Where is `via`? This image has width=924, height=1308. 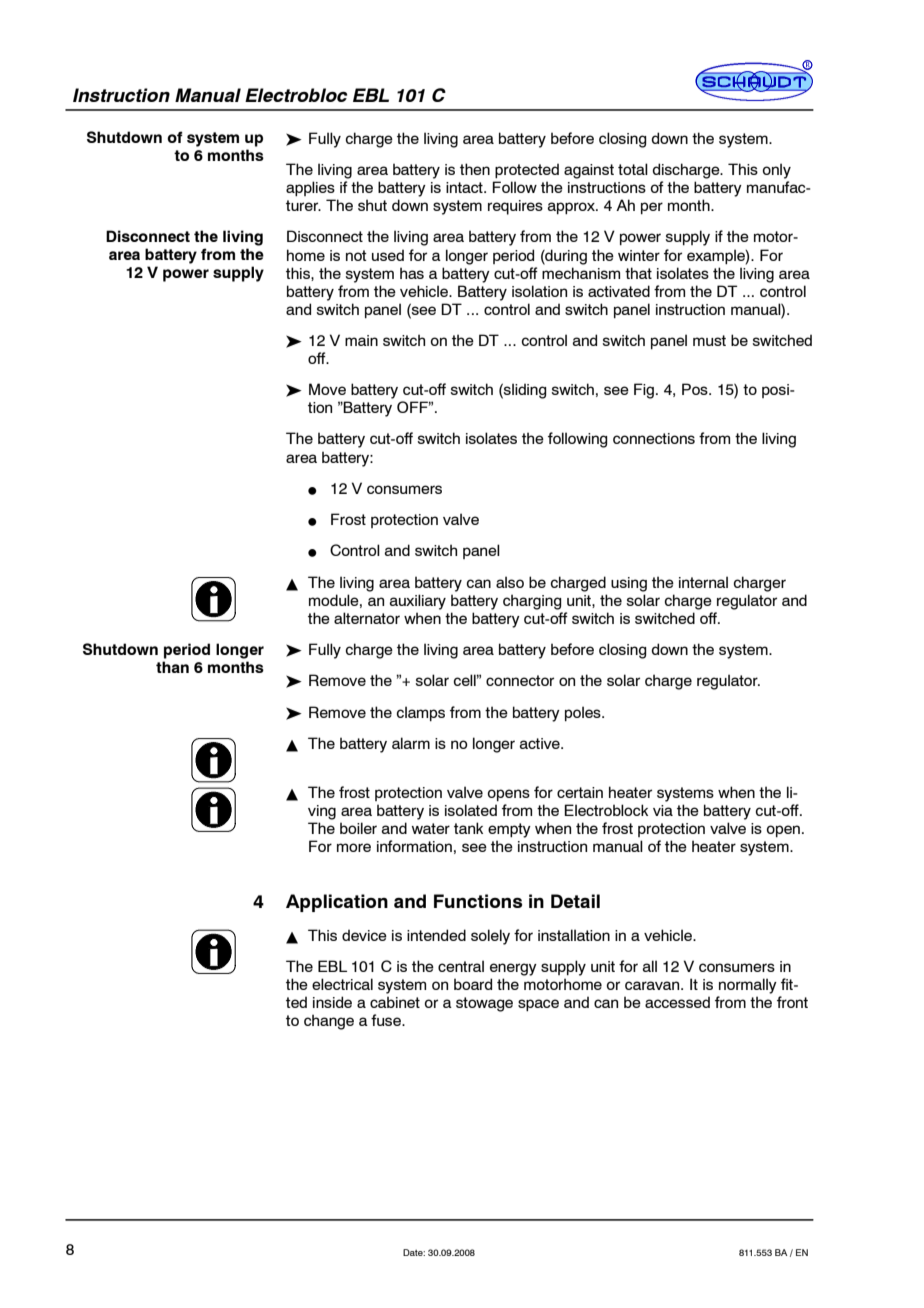 via is located at coordinates (663, 810).
